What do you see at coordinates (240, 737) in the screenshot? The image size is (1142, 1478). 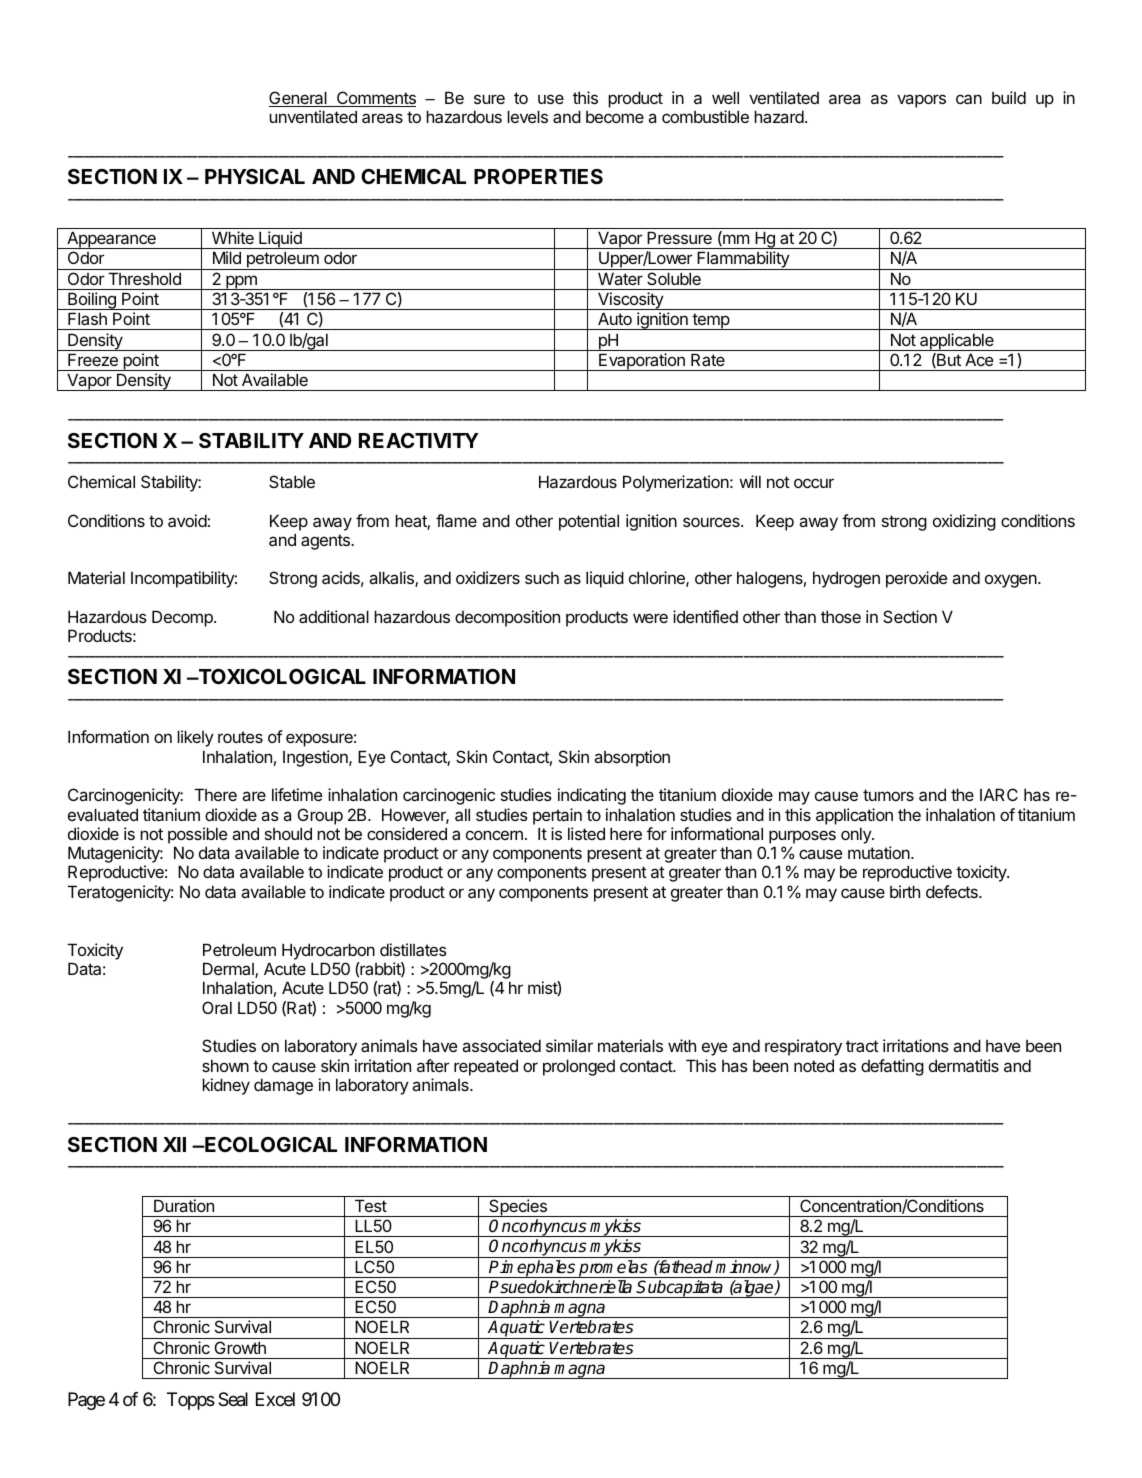 I see `routes` at bounding box center [240, 737].
